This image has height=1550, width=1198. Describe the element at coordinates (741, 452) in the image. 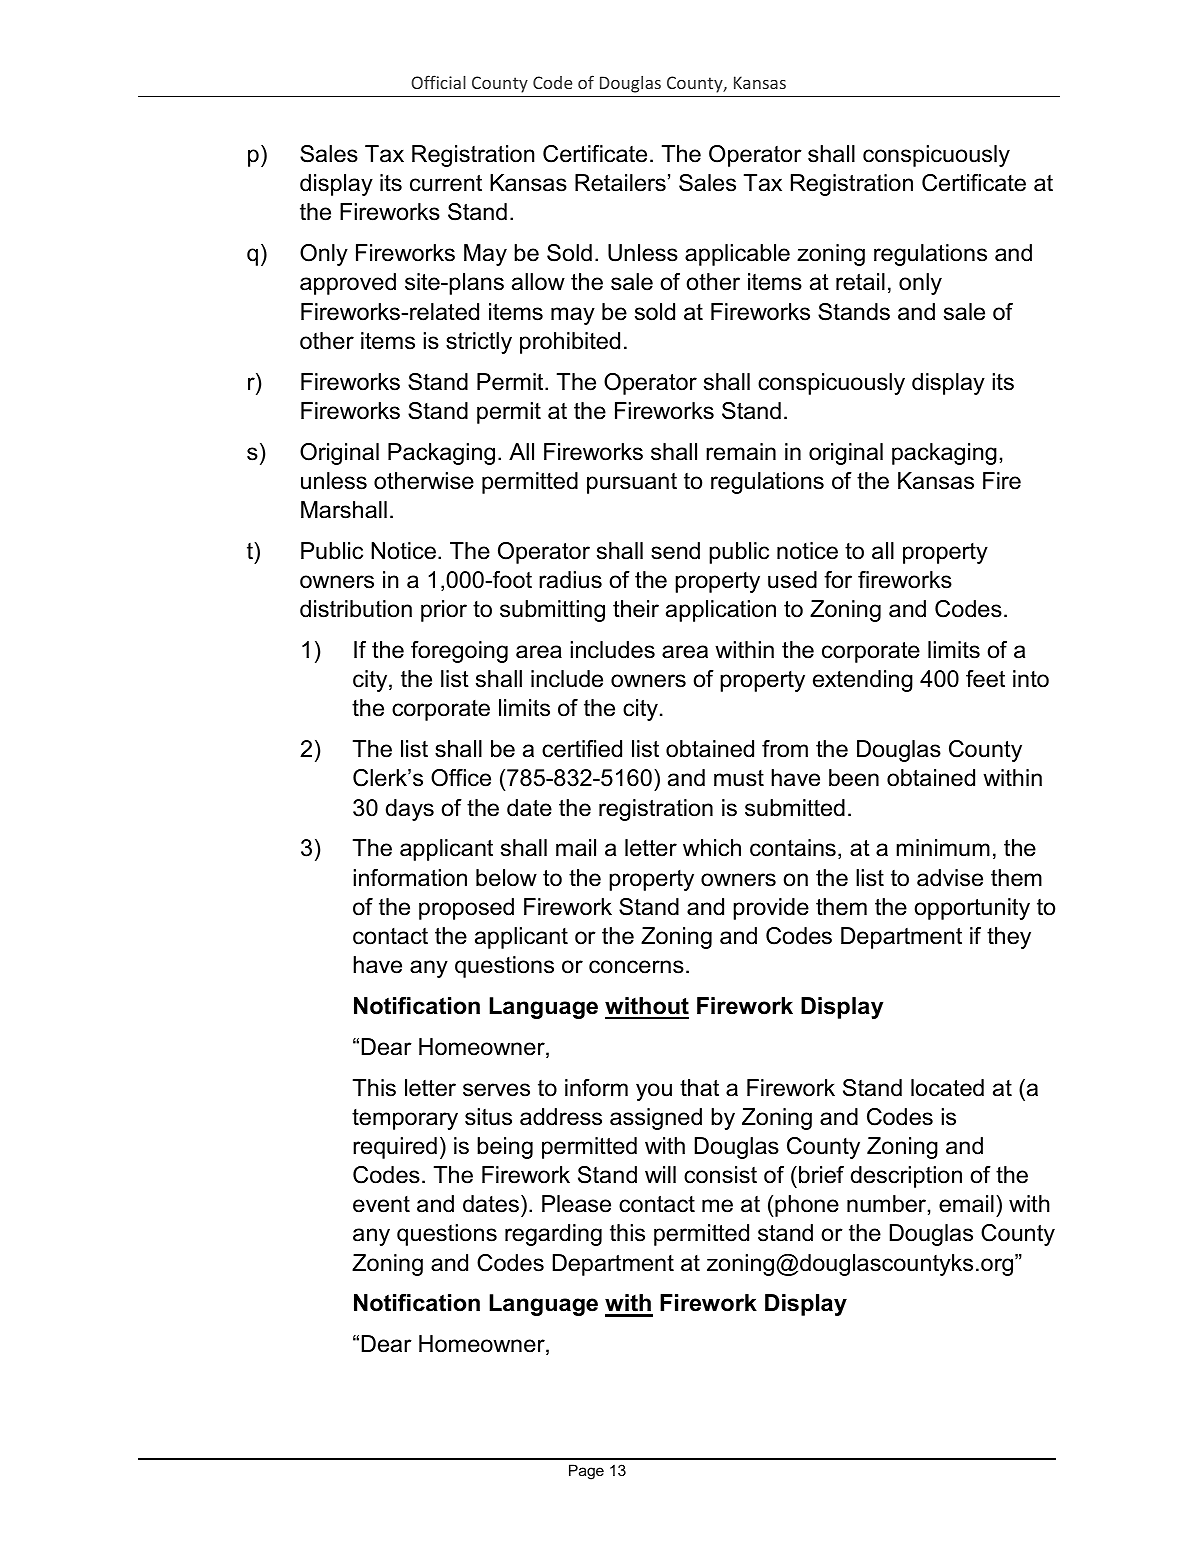

I see `remain` at that location.
